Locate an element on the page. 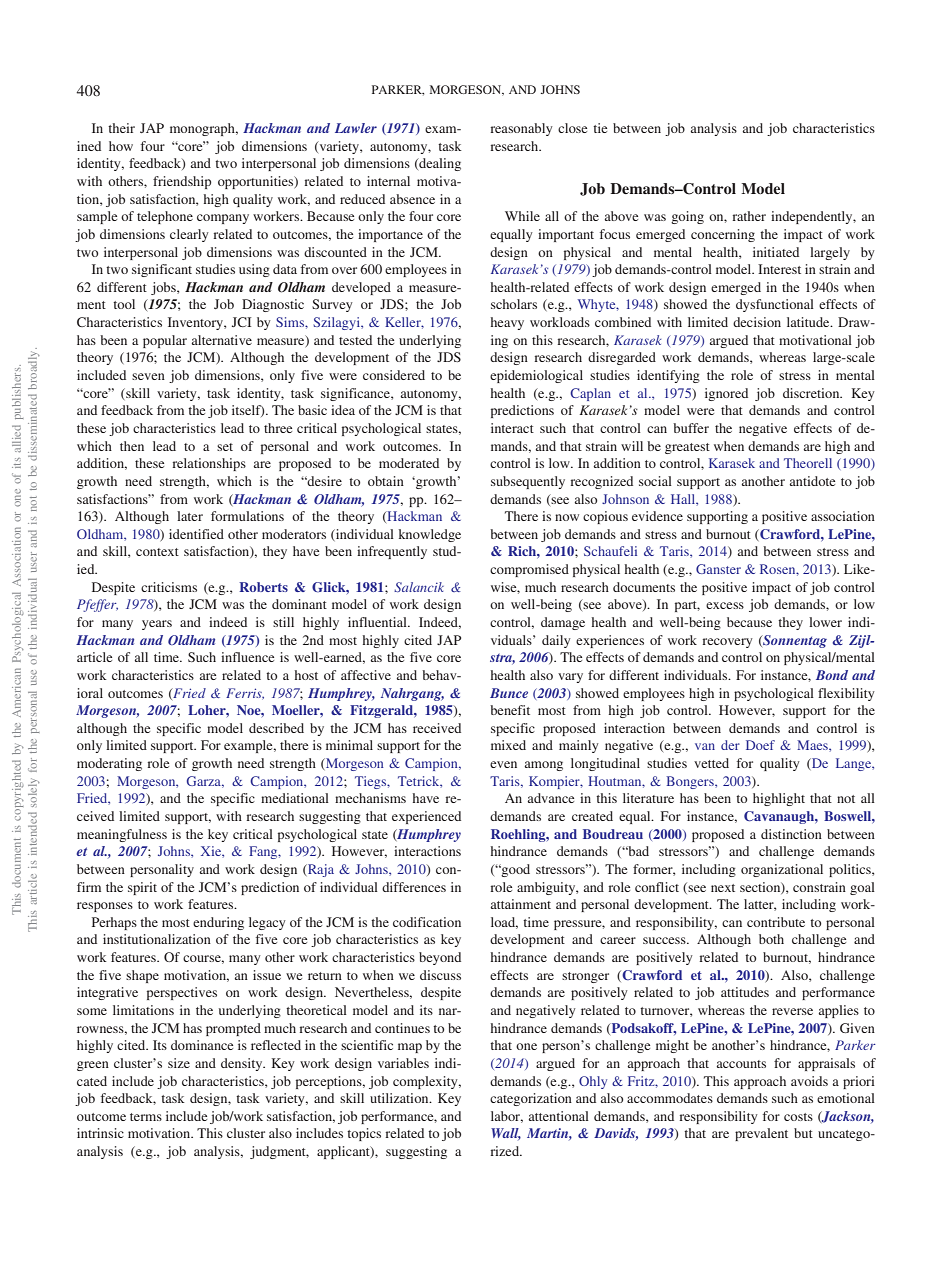 Image resolution: width=952 pixels, height=1270 pixels. lower is located at coordinates (825, 622).
